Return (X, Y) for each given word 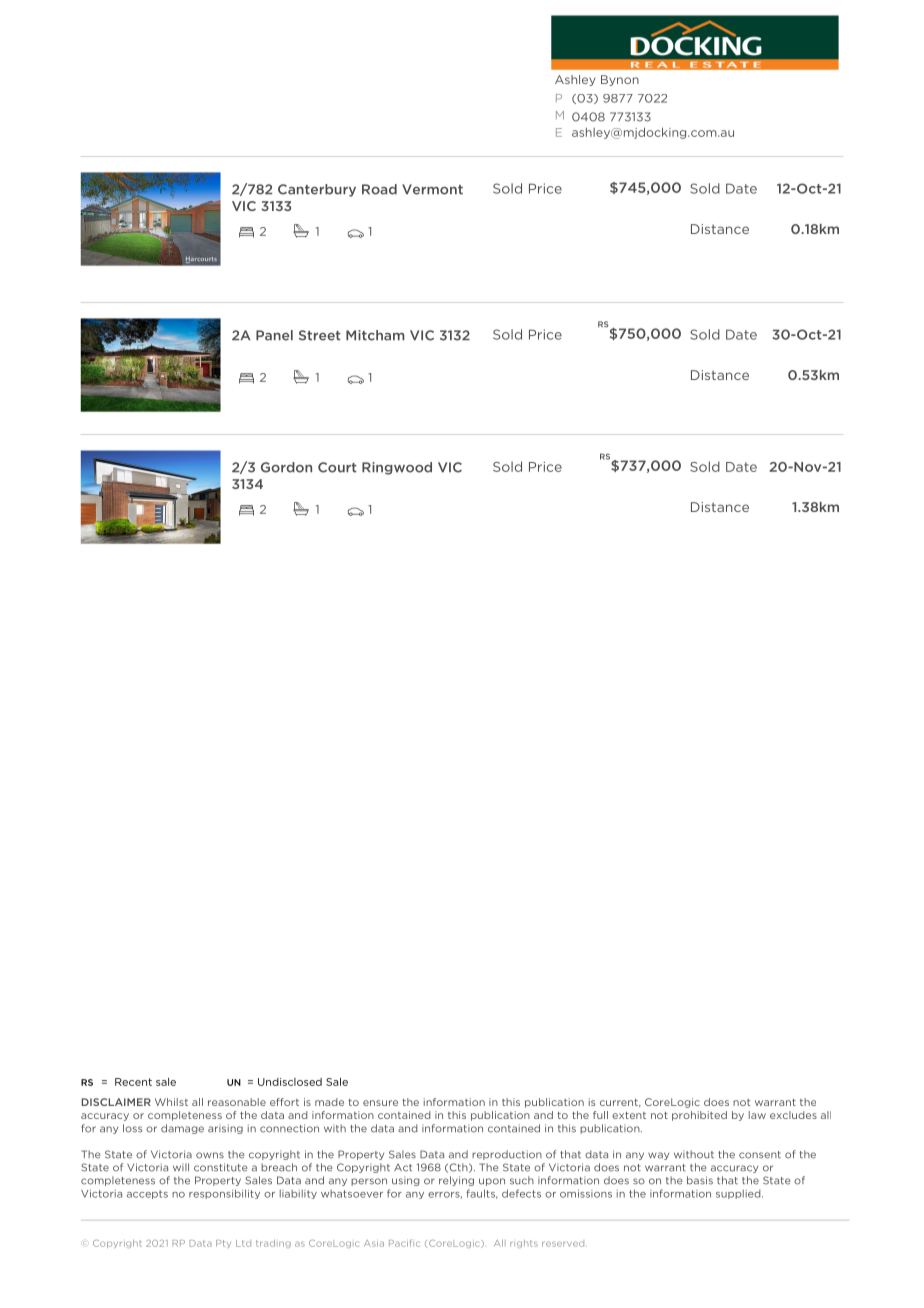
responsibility (224, 1194)
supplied (739, 1194)
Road (379, 189)
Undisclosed (290, 1082)
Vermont (432, 189)
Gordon (286, 467)
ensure (380, 1103)
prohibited (699, 1116)
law (757, 1115)
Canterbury (317, 190)
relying (456, 1181)
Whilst (171, 1102)
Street (320, 335)
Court (337, 467)
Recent (133, 1082)
